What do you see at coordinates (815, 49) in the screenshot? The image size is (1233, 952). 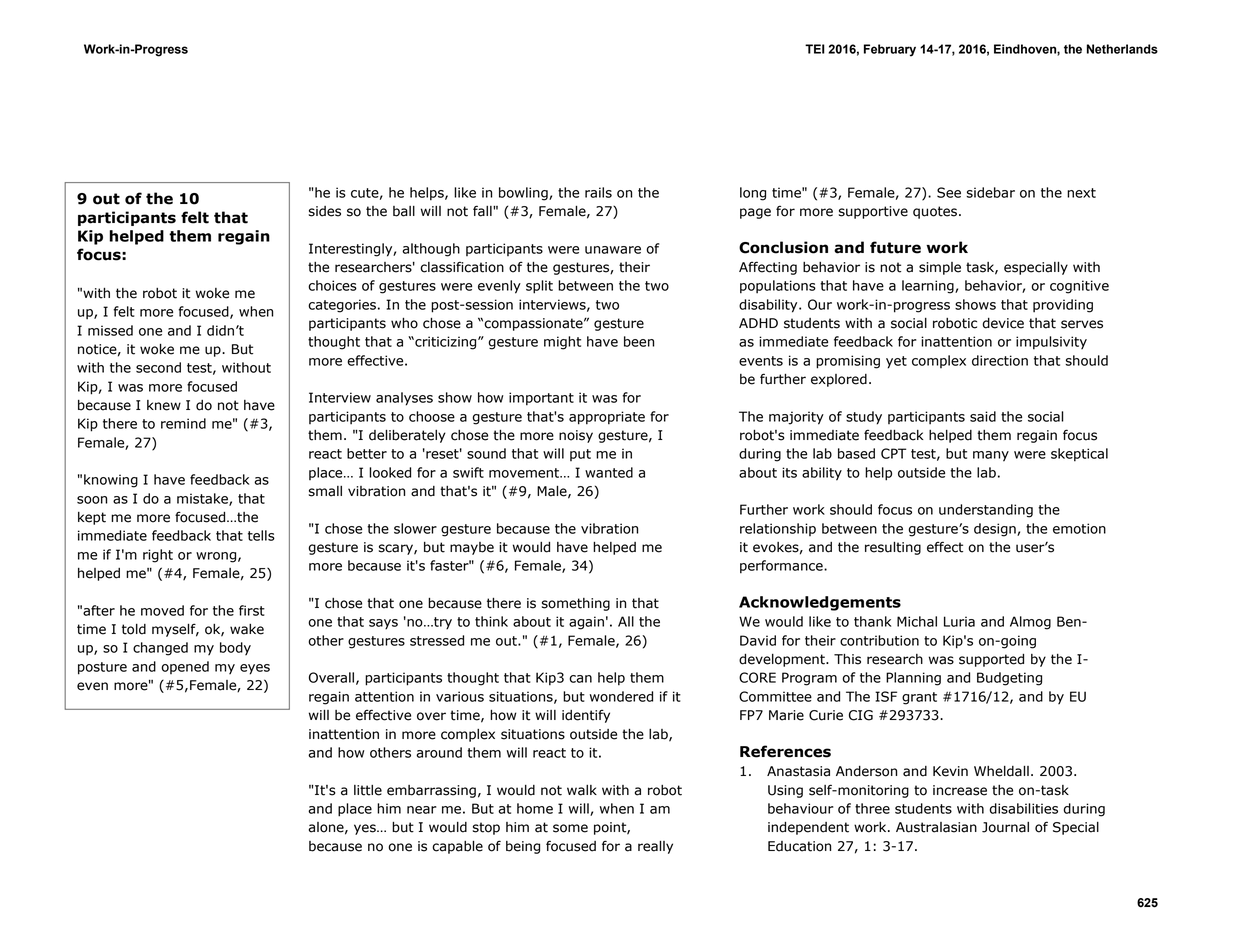 I see `TEI` at bounding box center [815, 49].
